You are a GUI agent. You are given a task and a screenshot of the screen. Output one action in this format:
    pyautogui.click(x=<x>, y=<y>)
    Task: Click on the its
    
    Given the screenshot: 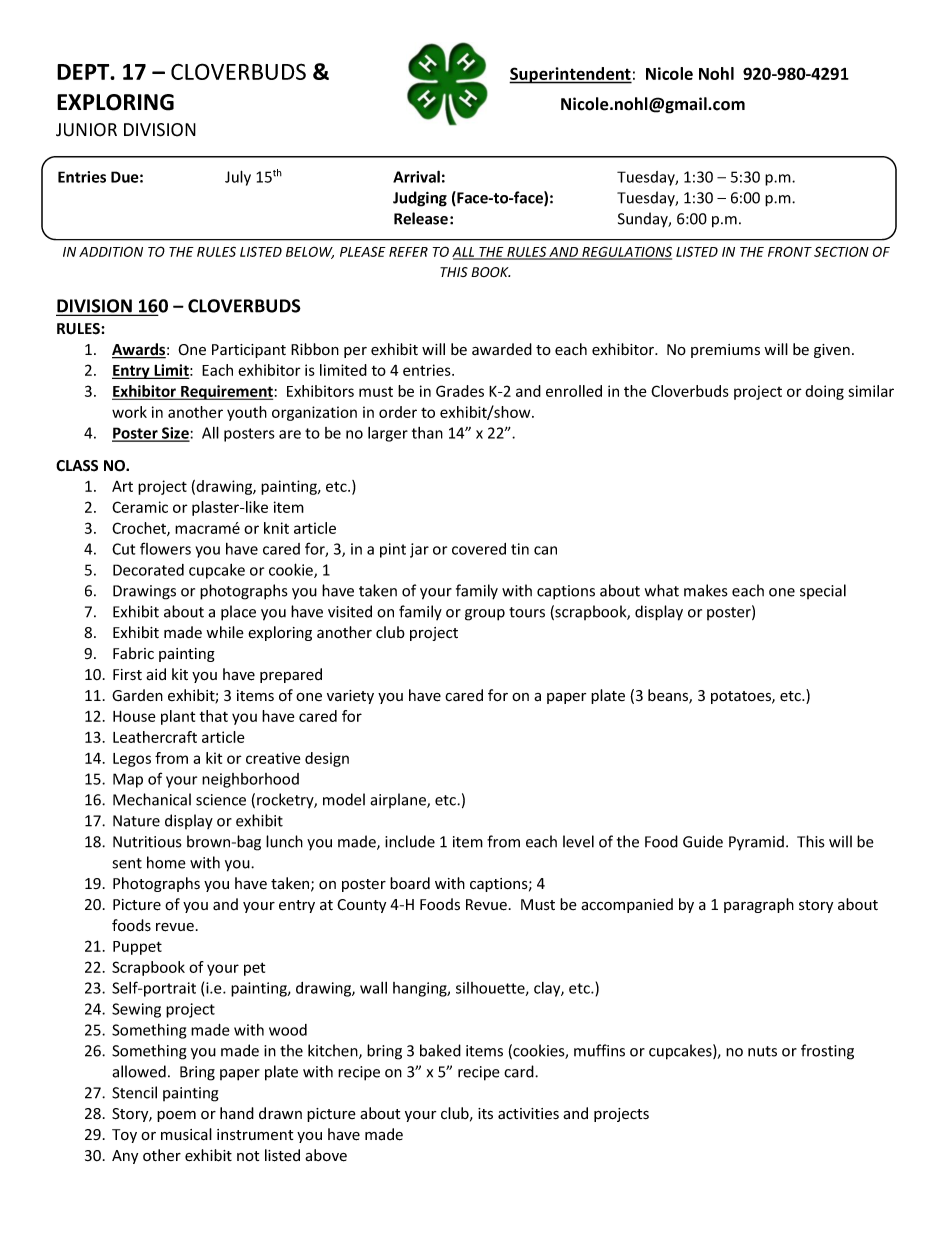 What is the action you would take?
    pyautogui.click(x=485, y=1113)
